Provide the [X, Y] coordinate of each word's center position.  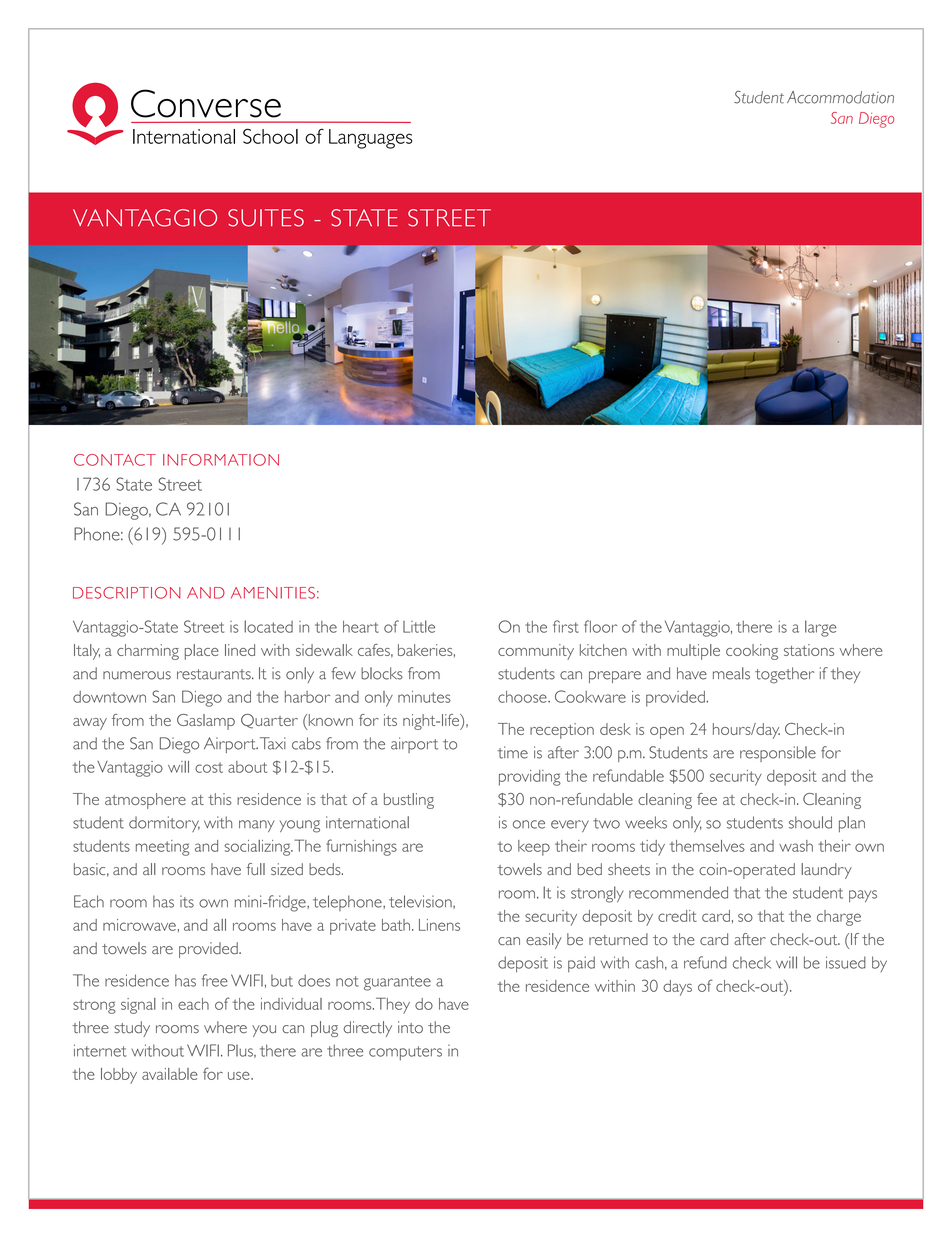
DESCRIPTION [127, 593]
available [170, 1074]
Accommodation [840, 97]
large [821, 628]
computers [405, 1053]
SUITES [266, 218]
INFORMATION [221, 460]
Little [419, 626]
